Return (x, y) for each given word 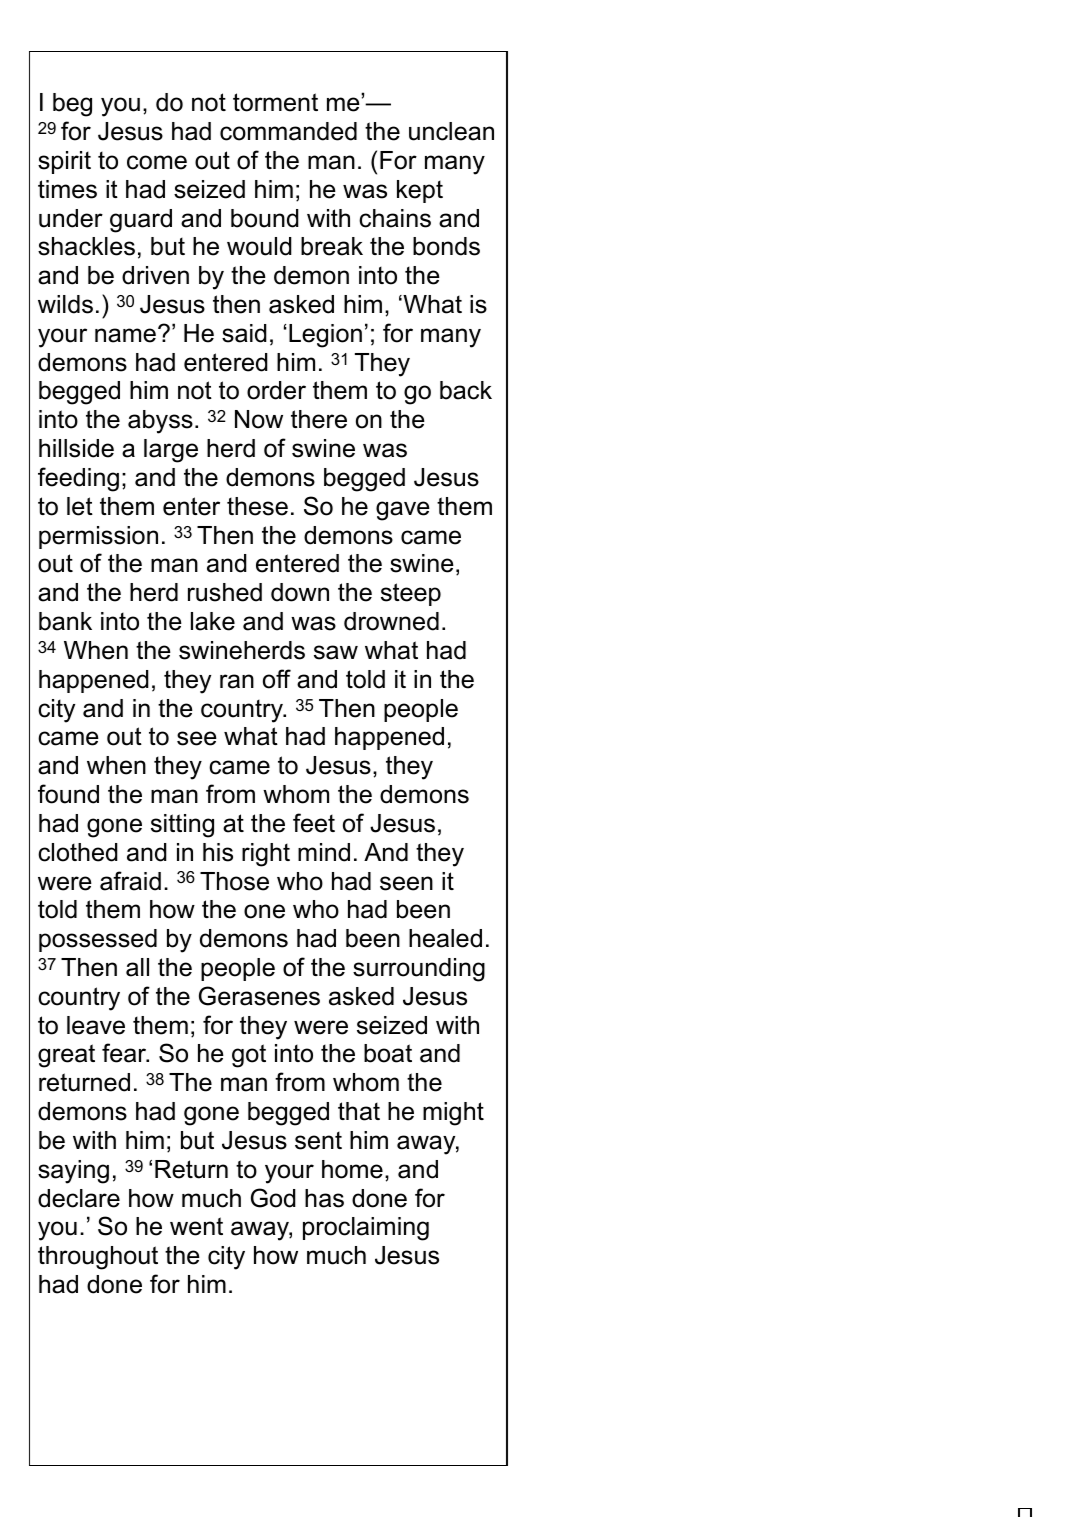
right (266, 855)
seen (406, 883)
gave (403, 511)
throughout (98, 1258)
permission (98, 537)
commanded (288, 131)
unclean (451, 131)
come (157, 162)
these (257, 506)
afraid (130, 881)
